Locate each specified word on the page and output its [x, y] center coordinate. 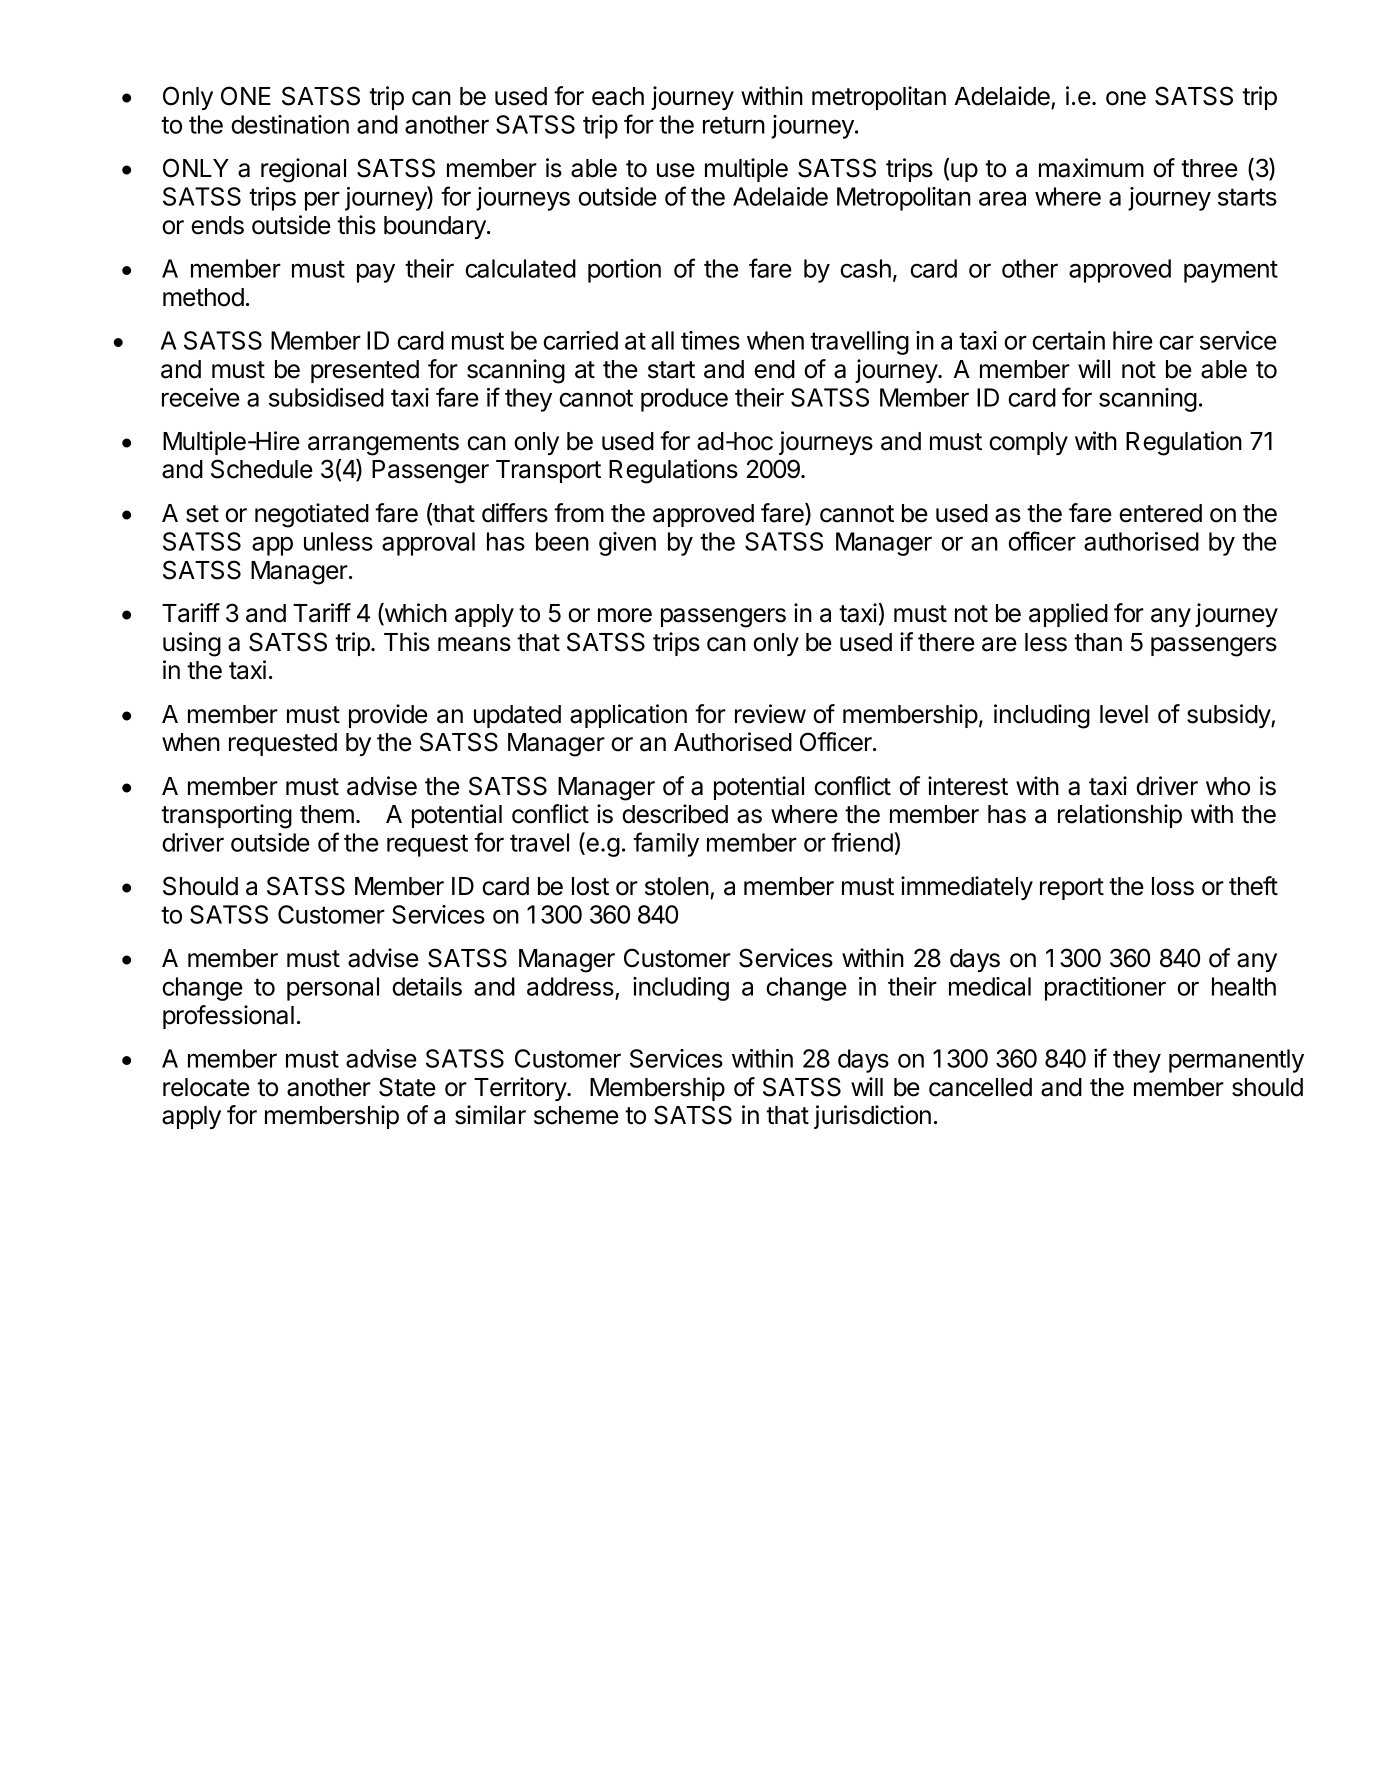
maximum [1091, 168]
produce [684, 400]
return [734, 125]
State [407, 1087]
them [327, 814]
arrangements [383, 444]
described [675, 814]
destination [290, 124]
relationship [1120, 816]
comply [1028, 443]
